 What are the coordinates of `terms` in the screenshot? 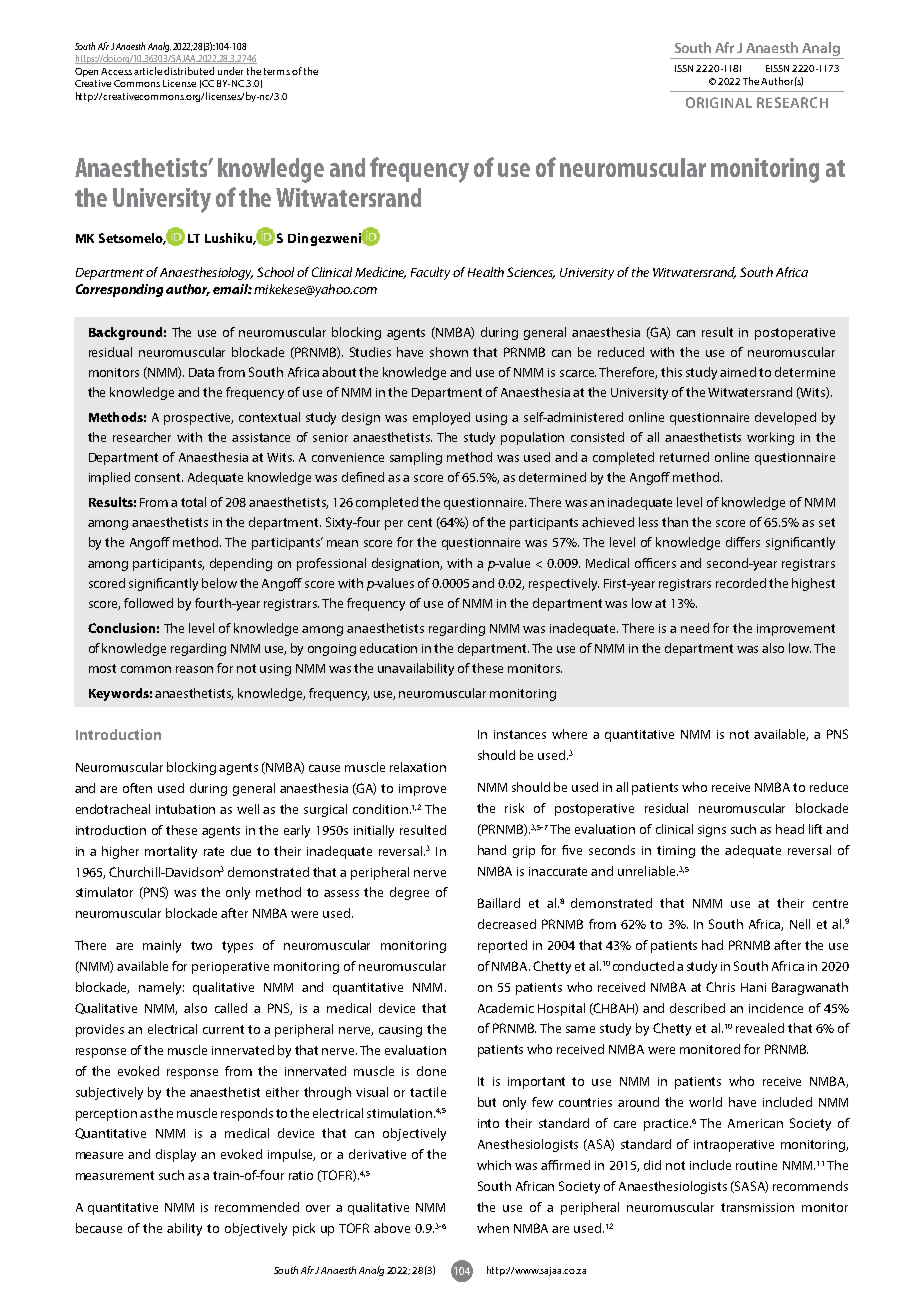 It's located at (277, 71).
